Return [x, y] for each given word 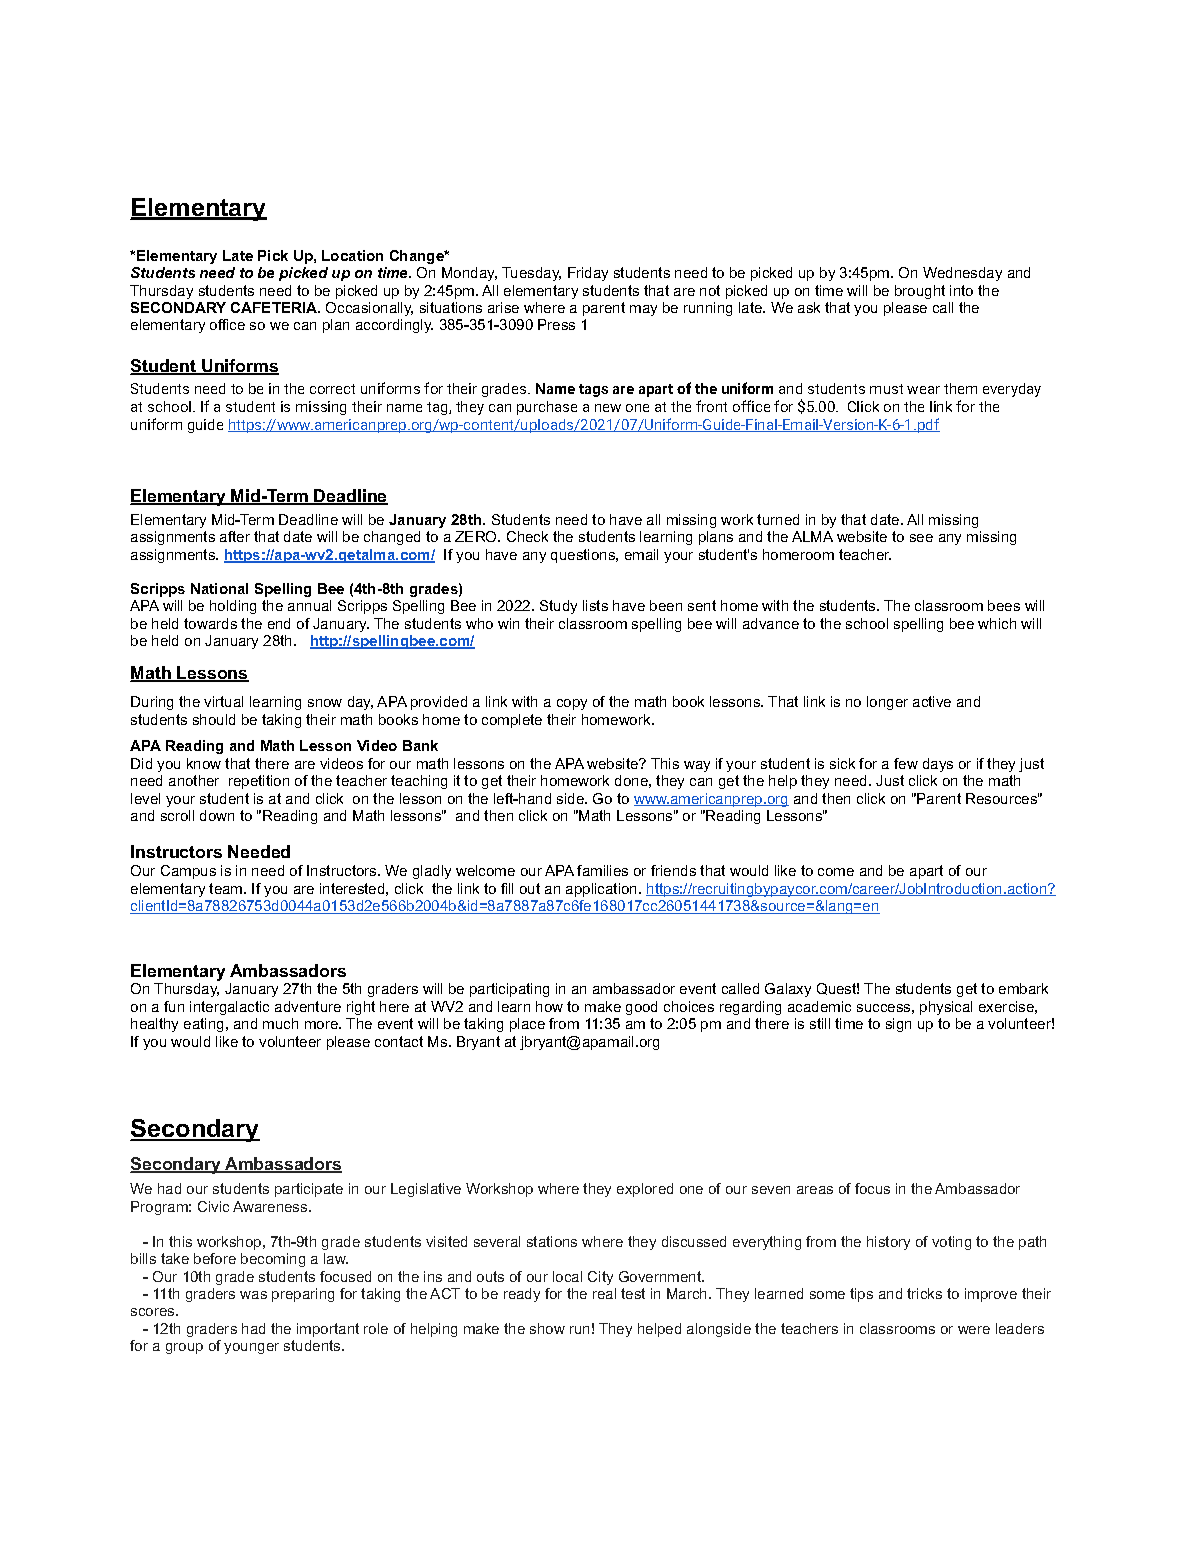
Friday [588, 274]
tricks [924, 1293]
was [253, 1295]
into [961, 290]
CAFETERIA [275, 307]
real [604, 1293]
